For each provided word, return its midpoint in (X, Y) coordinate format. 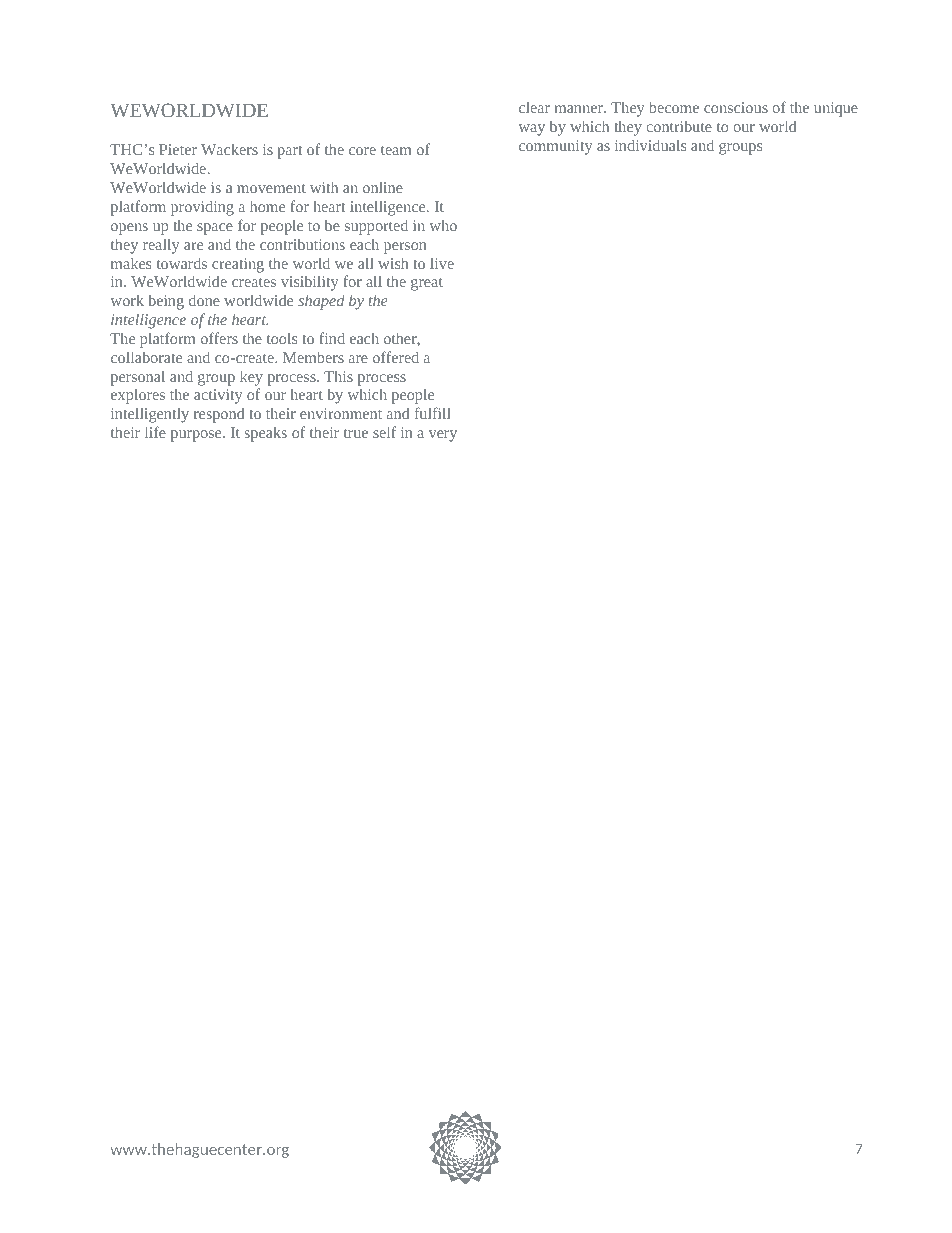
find (332, 338)
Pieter (178, 149)
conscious (736, 107)
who (443, 225)
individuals (650, 145)
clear (534, 107)
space (215, 229)
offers (219, 338)
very (443, 436)
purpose (197, 436)
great (427, 284)
